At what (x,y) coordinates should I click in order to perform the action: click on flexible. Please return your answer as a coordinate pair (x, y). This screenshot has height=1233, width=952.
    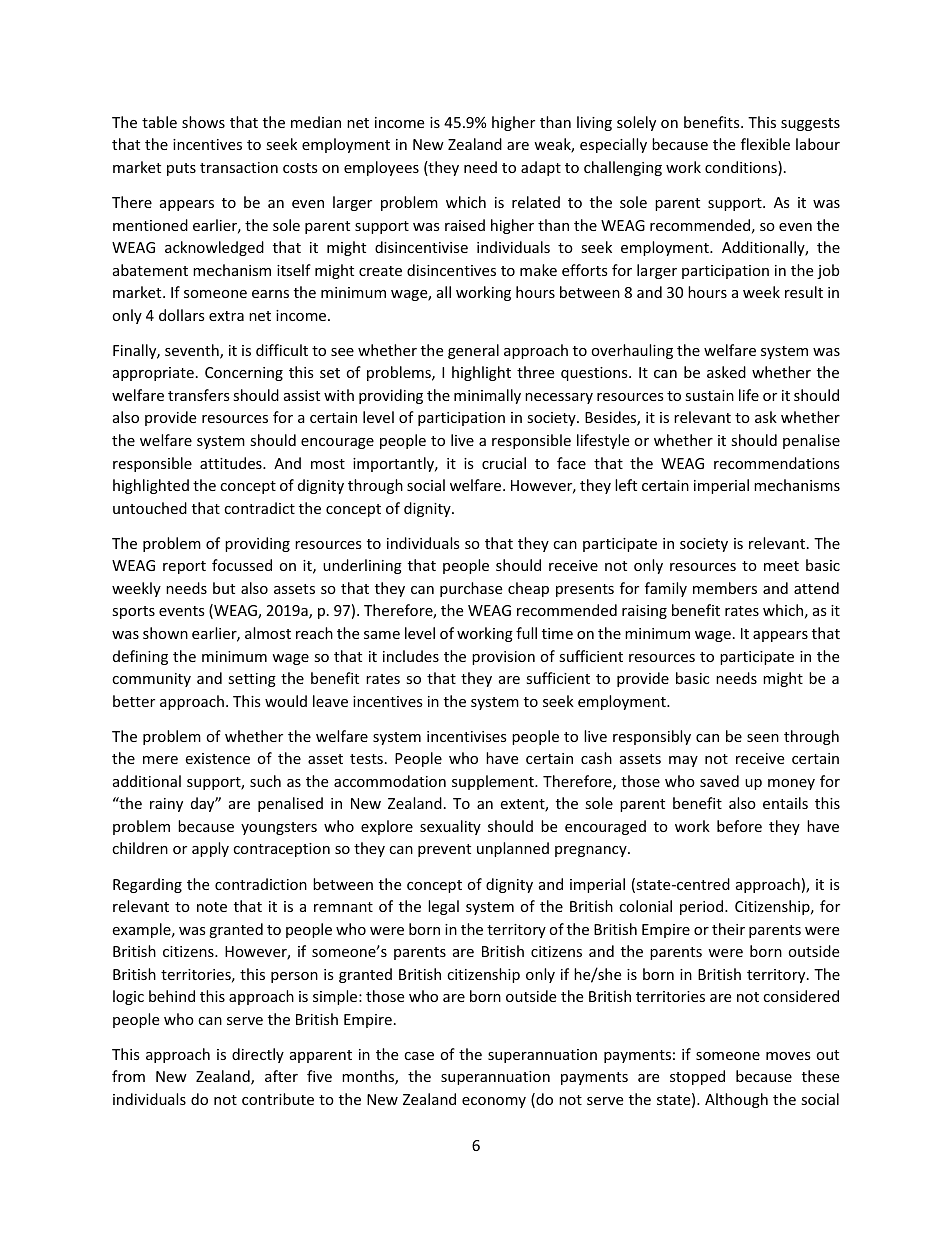
    Looking at the image, I should click on (765, 144).
